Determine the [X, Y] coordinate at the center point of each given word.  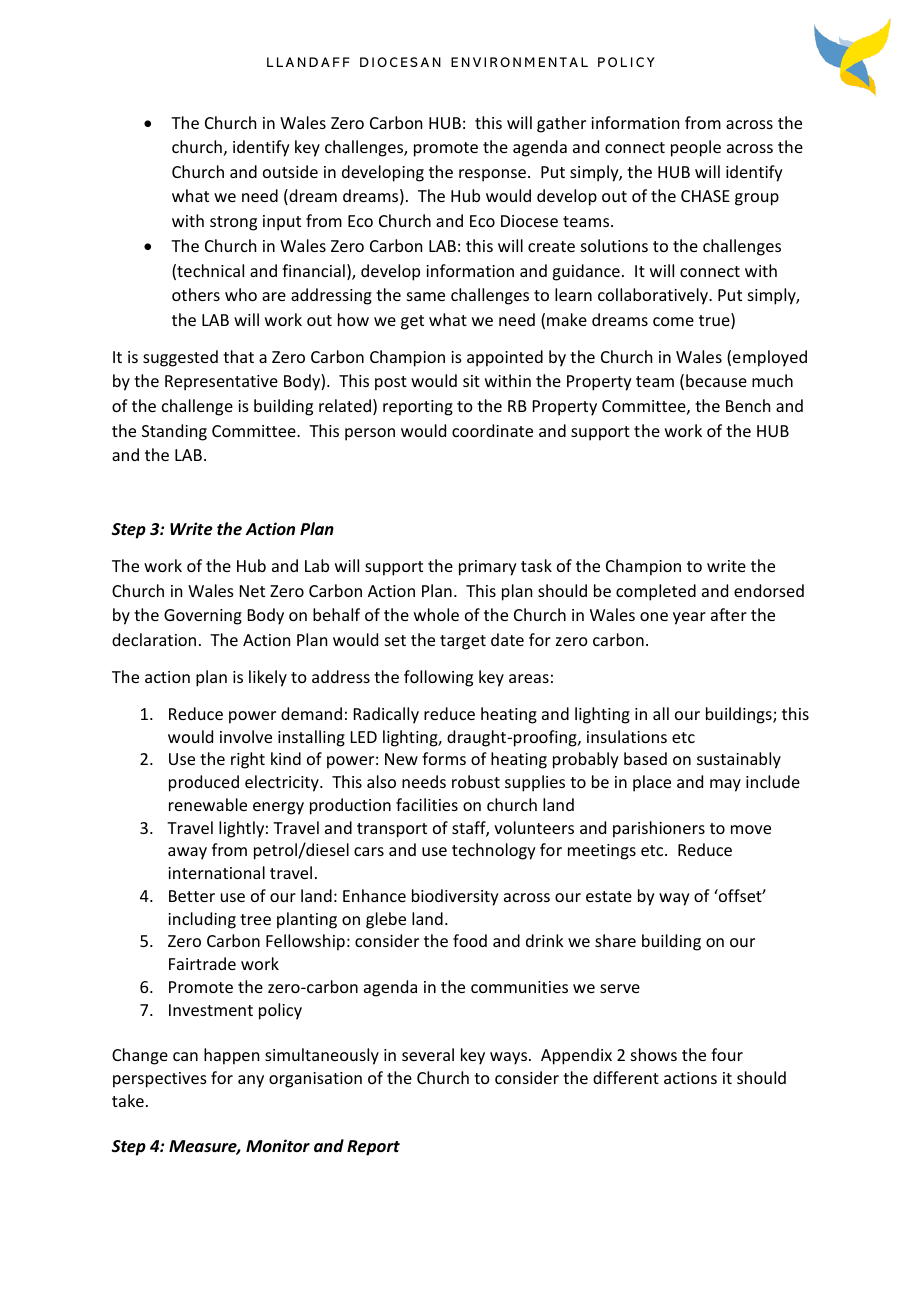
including [202, 920]
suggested [180, 358]
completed [656, 592]
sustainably [739, 760]
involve [246, 736]
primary [488, 568]
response [494, 175]
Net [252, 591]
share [615, 940]
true [715, 321]
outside [290, 171]
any [251, 1081]
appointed [505, 358]
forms [444, 758]
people [696, 148]
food [470, 940]
